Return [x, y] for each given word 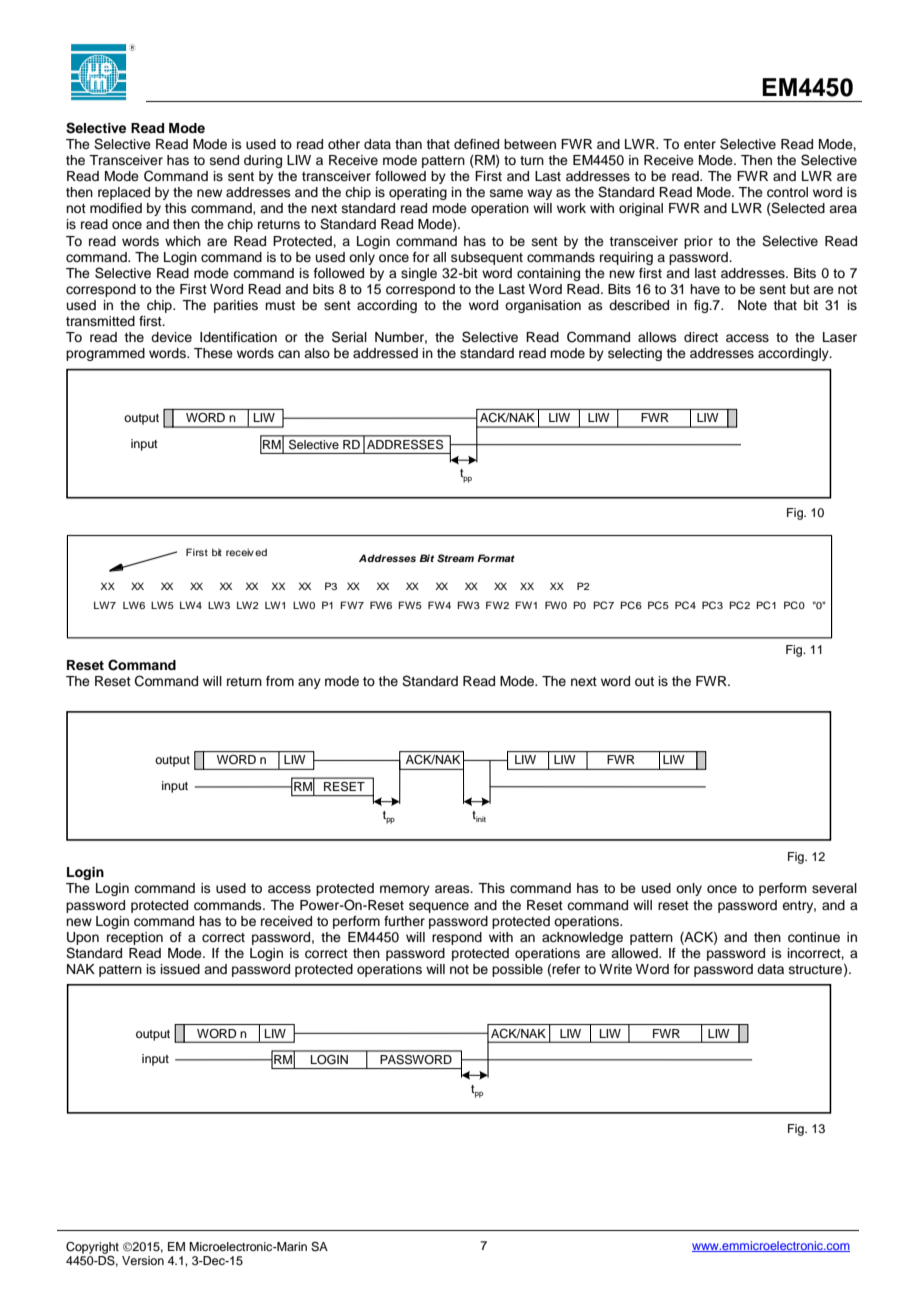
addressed [385, 353]
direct [701, 337]
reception [135, 938]
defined [476, 144]
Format [496, 558]
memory [405, 890]
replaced [124, 193]
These [213, 353]
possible [517, 970]
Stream [455, 558]
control [787, 192]
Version [143, 1260]
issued [180, 969]
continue [814, 937]
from [280, 681]
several [834, 888]
